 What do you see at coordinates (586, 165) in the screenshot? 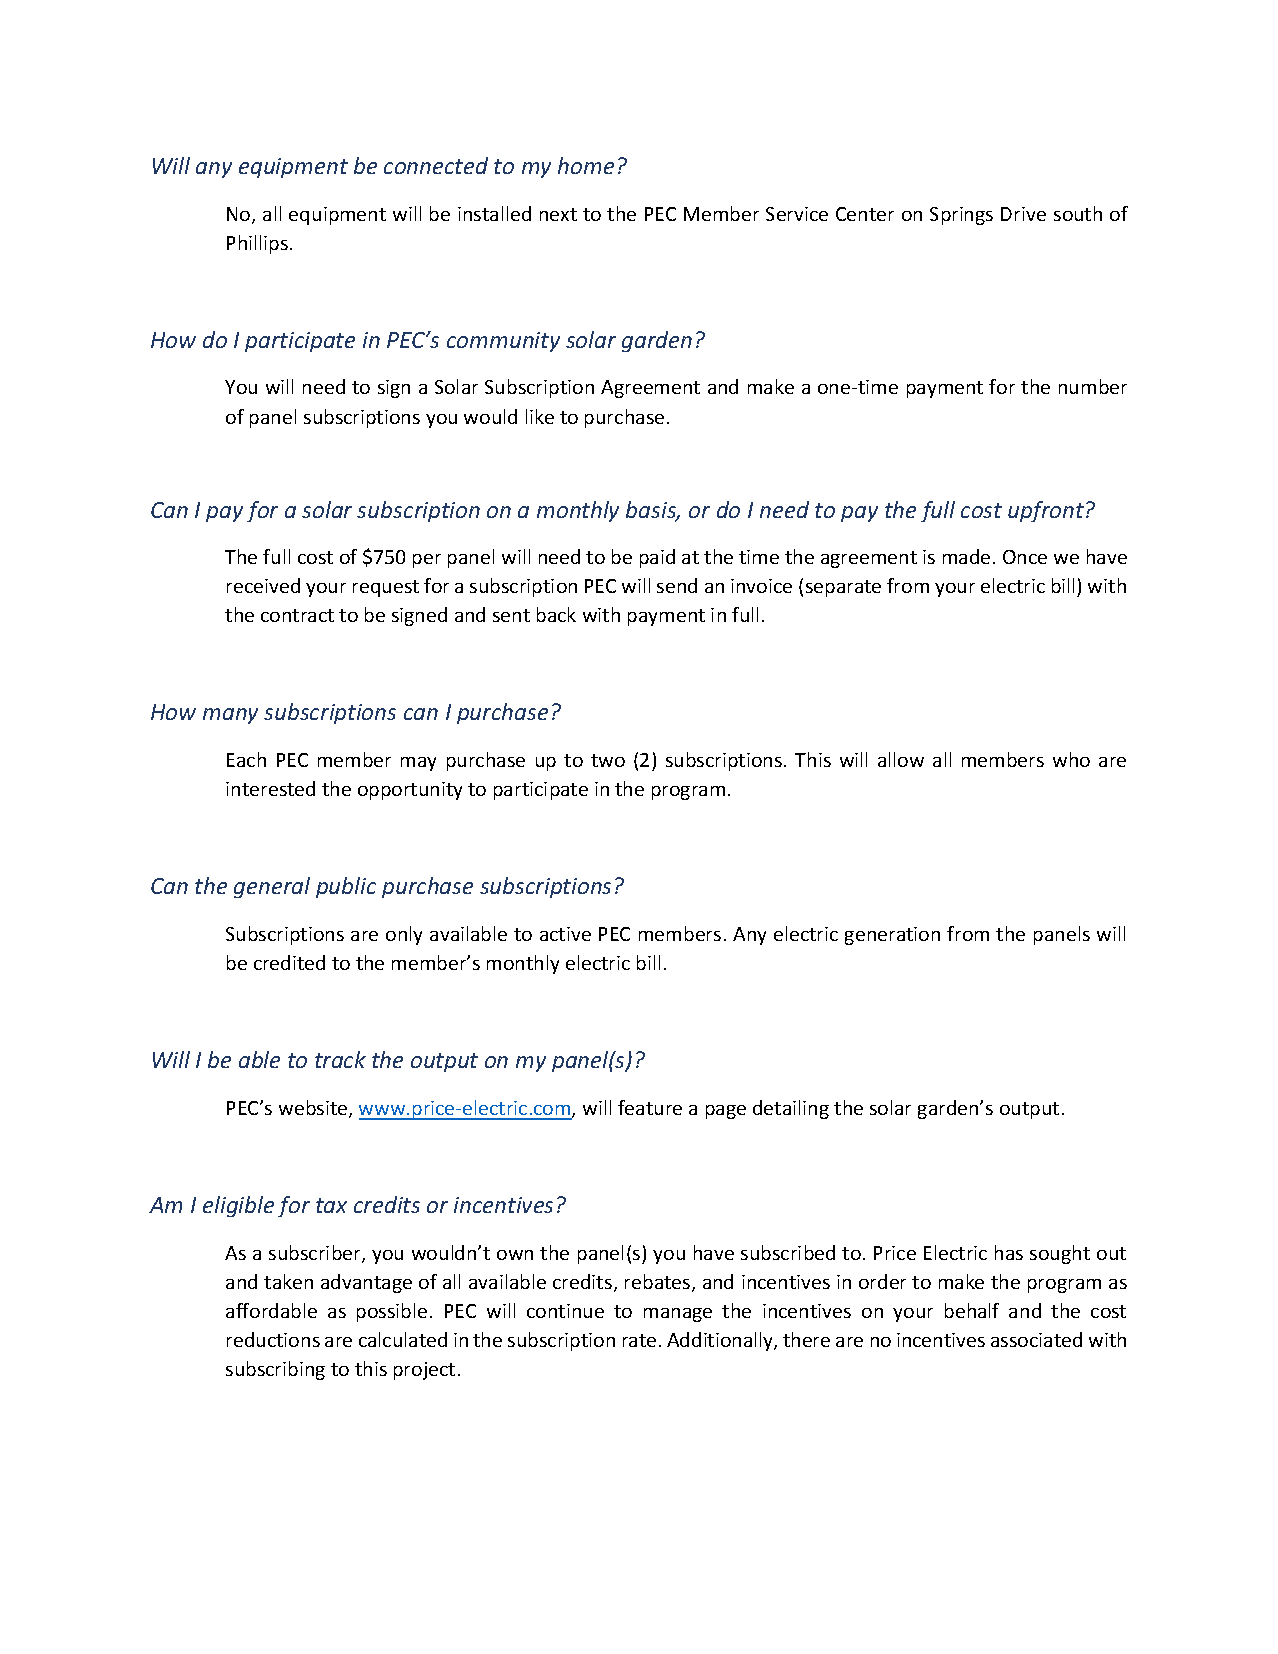
I see `home` at bounding box center [586, 165].
